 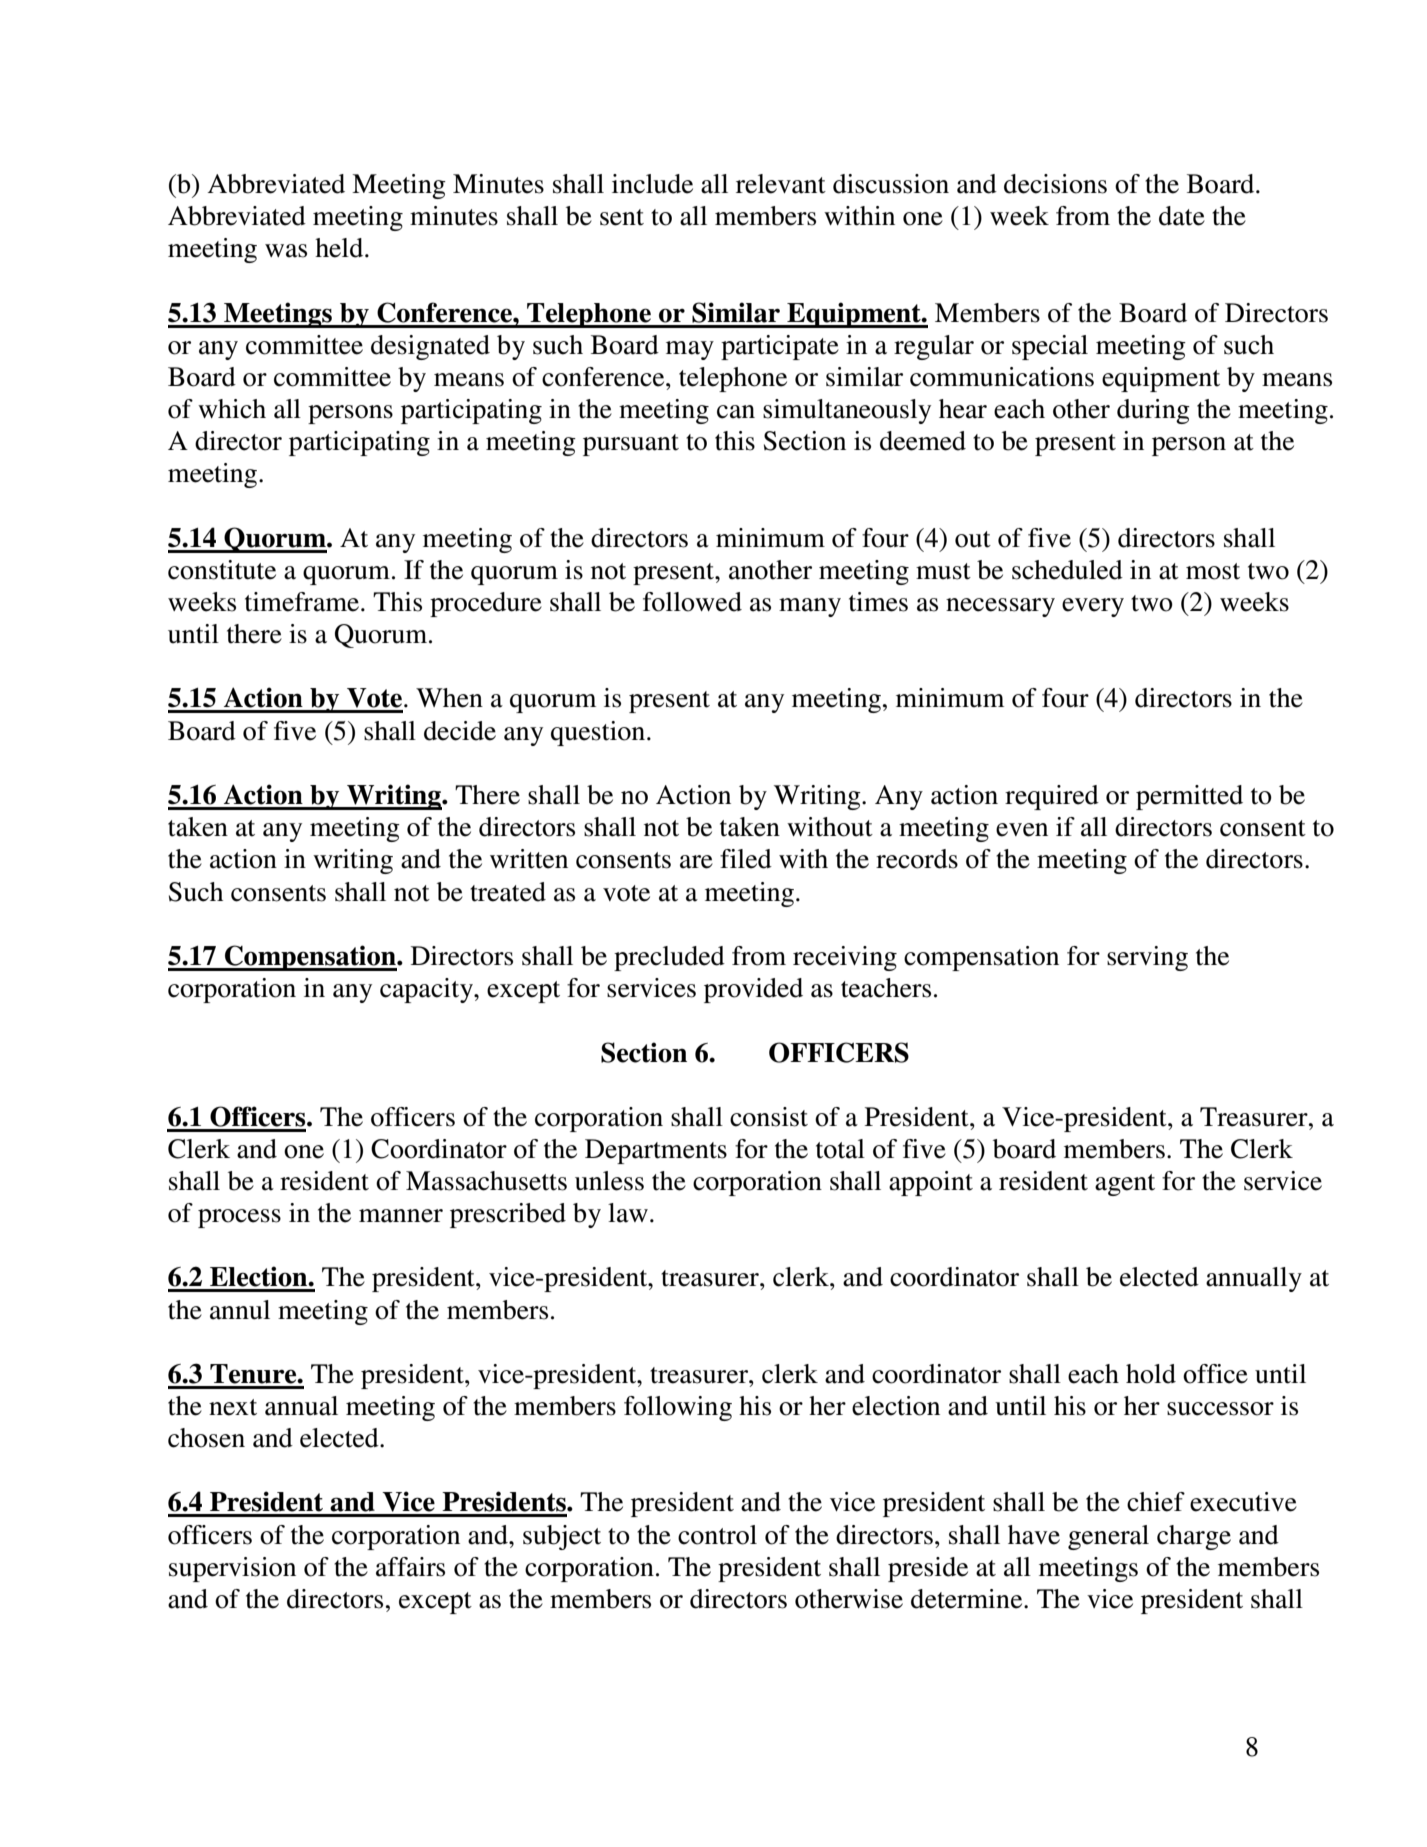 I want to click on general, so click(x=1108, y=1537).
